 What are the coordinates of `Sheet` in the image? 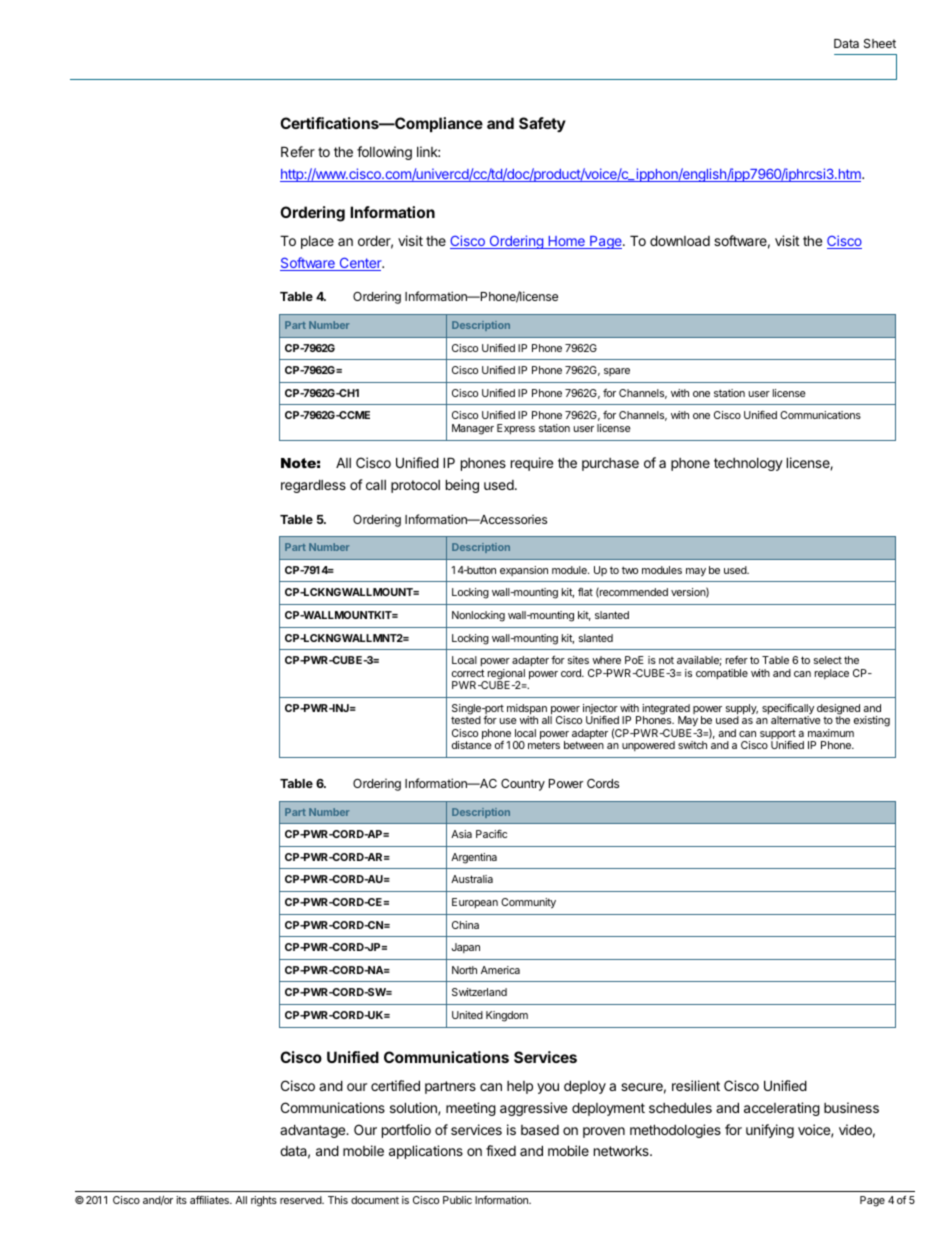 It's located at (880, 43).
